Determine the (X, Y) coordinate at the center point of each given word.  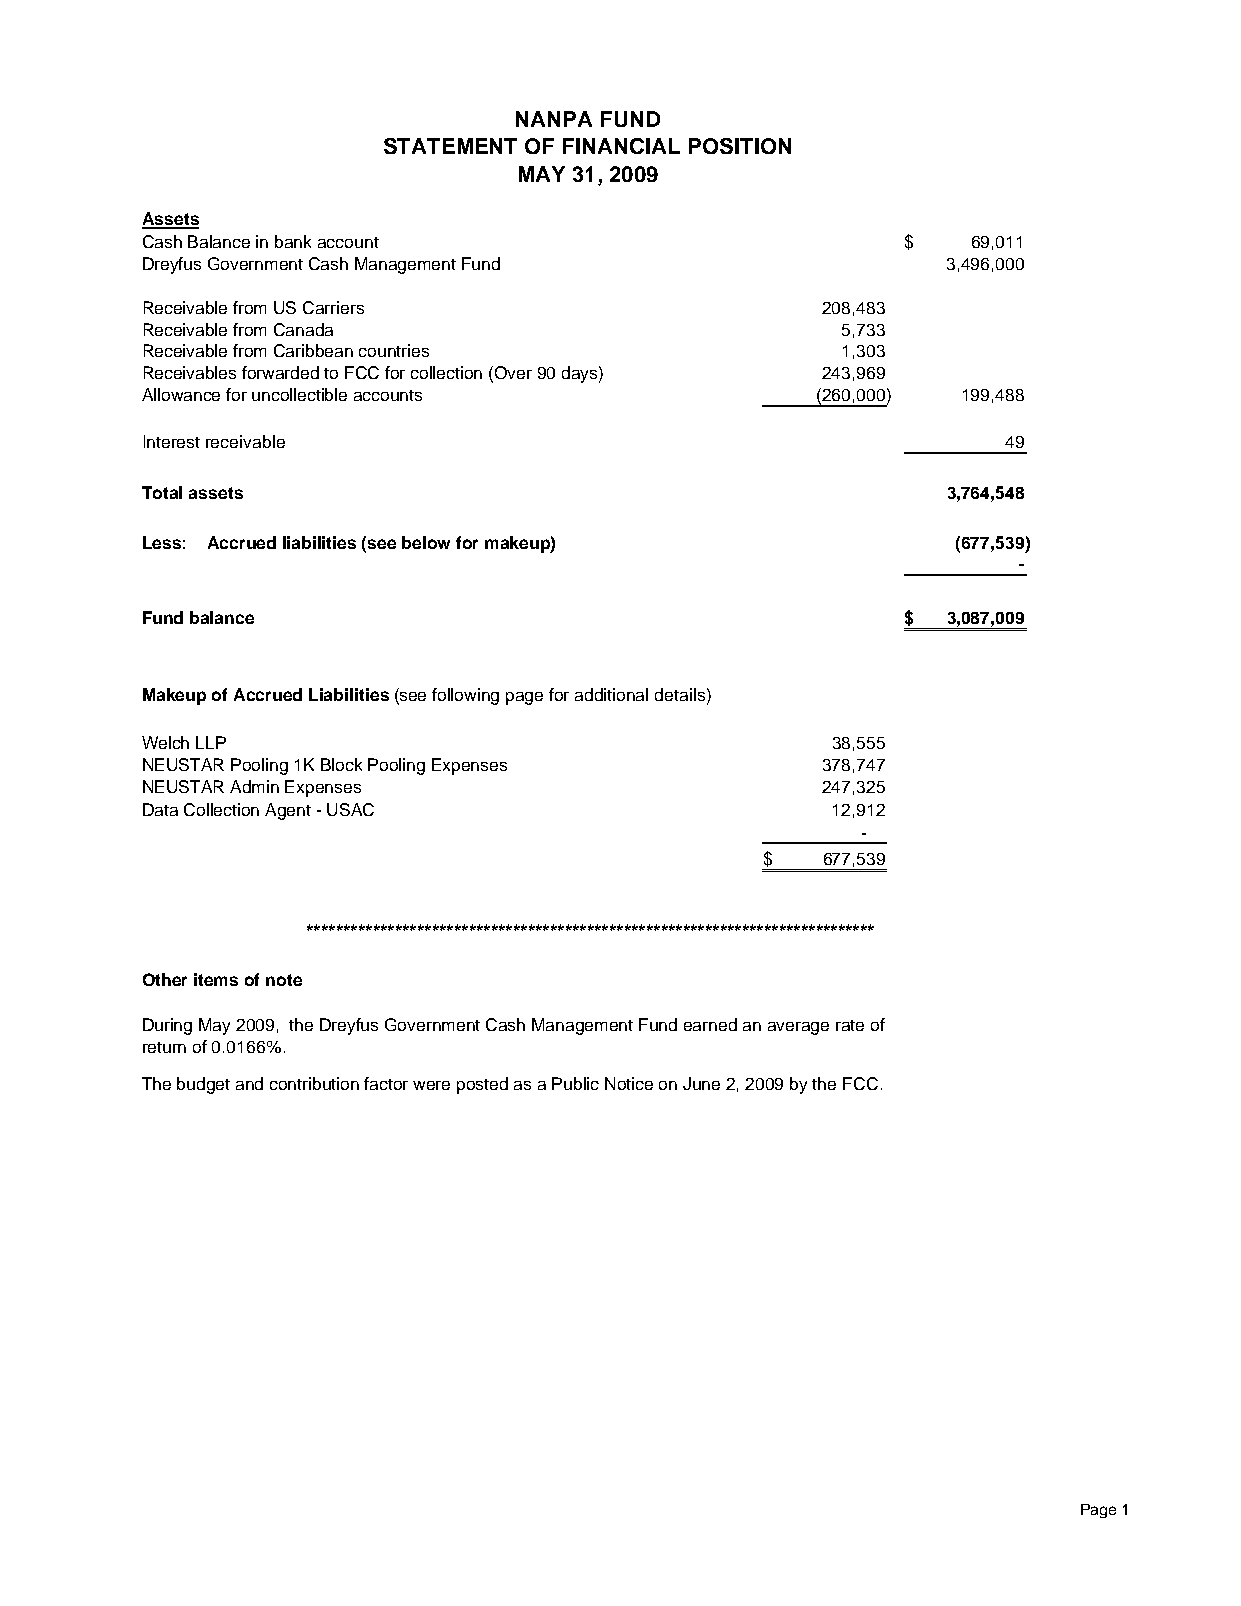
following (465, 696)
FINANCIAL (621, 146)
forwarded (280, 372)
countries (394, 350)
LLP (211, 742)
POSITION (740, 146)
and (249, 1083)
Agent (288, 811)
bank (293, 241)
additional (611, 694)
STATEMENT (450, 146)
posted (482, 1085)
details (680, 694)
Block (341, 764)
